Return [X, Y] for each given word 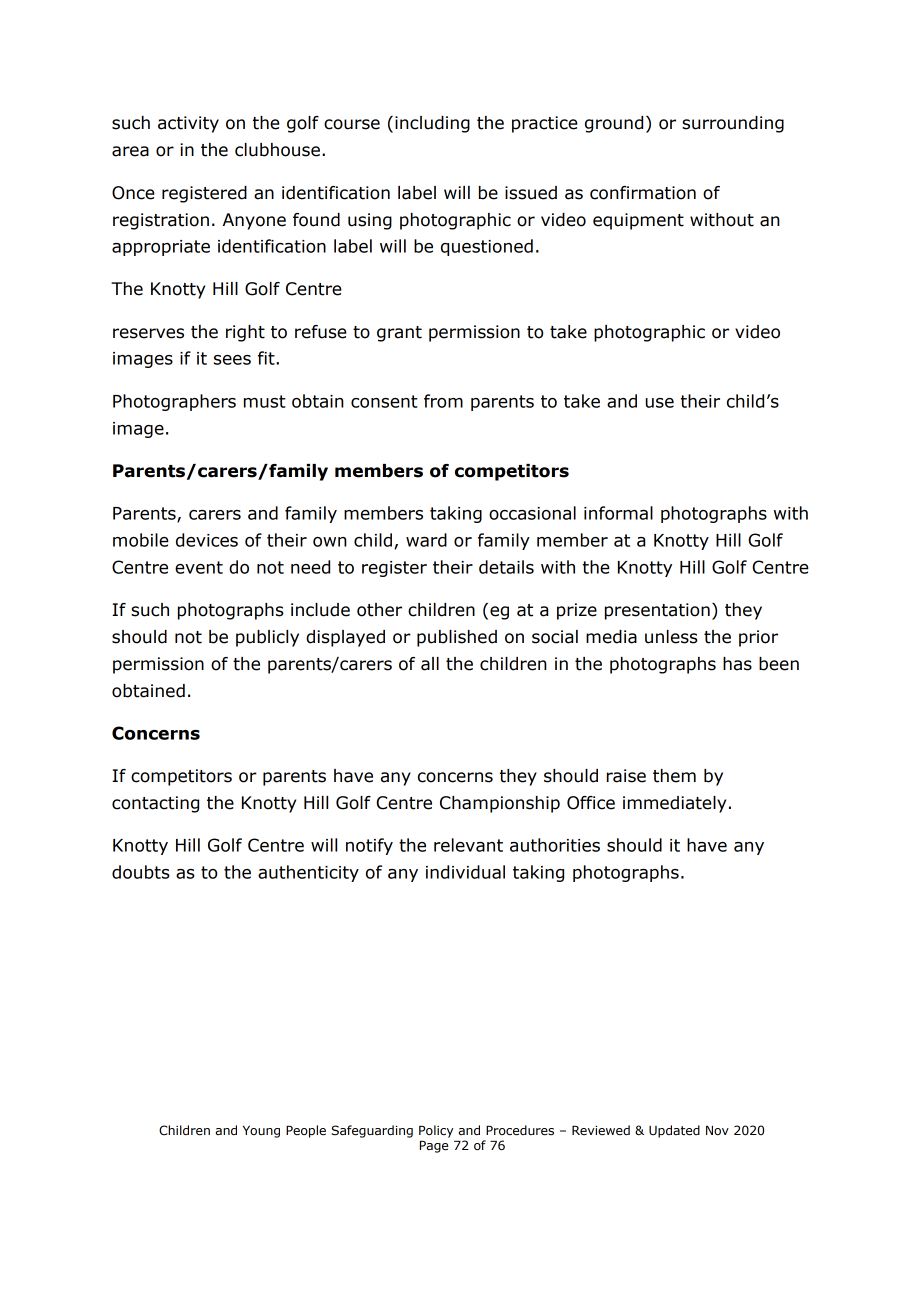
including [432, 124]
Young [261, 1132]
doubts [141, 872]
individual [465, 872]
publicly [267, 638]
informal [618, 513]
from [443, 401]
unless [671, 637]
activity [188, 124]
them [674, 776]
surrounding [733, 124]
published [457, 638]
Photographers [174, 402]
